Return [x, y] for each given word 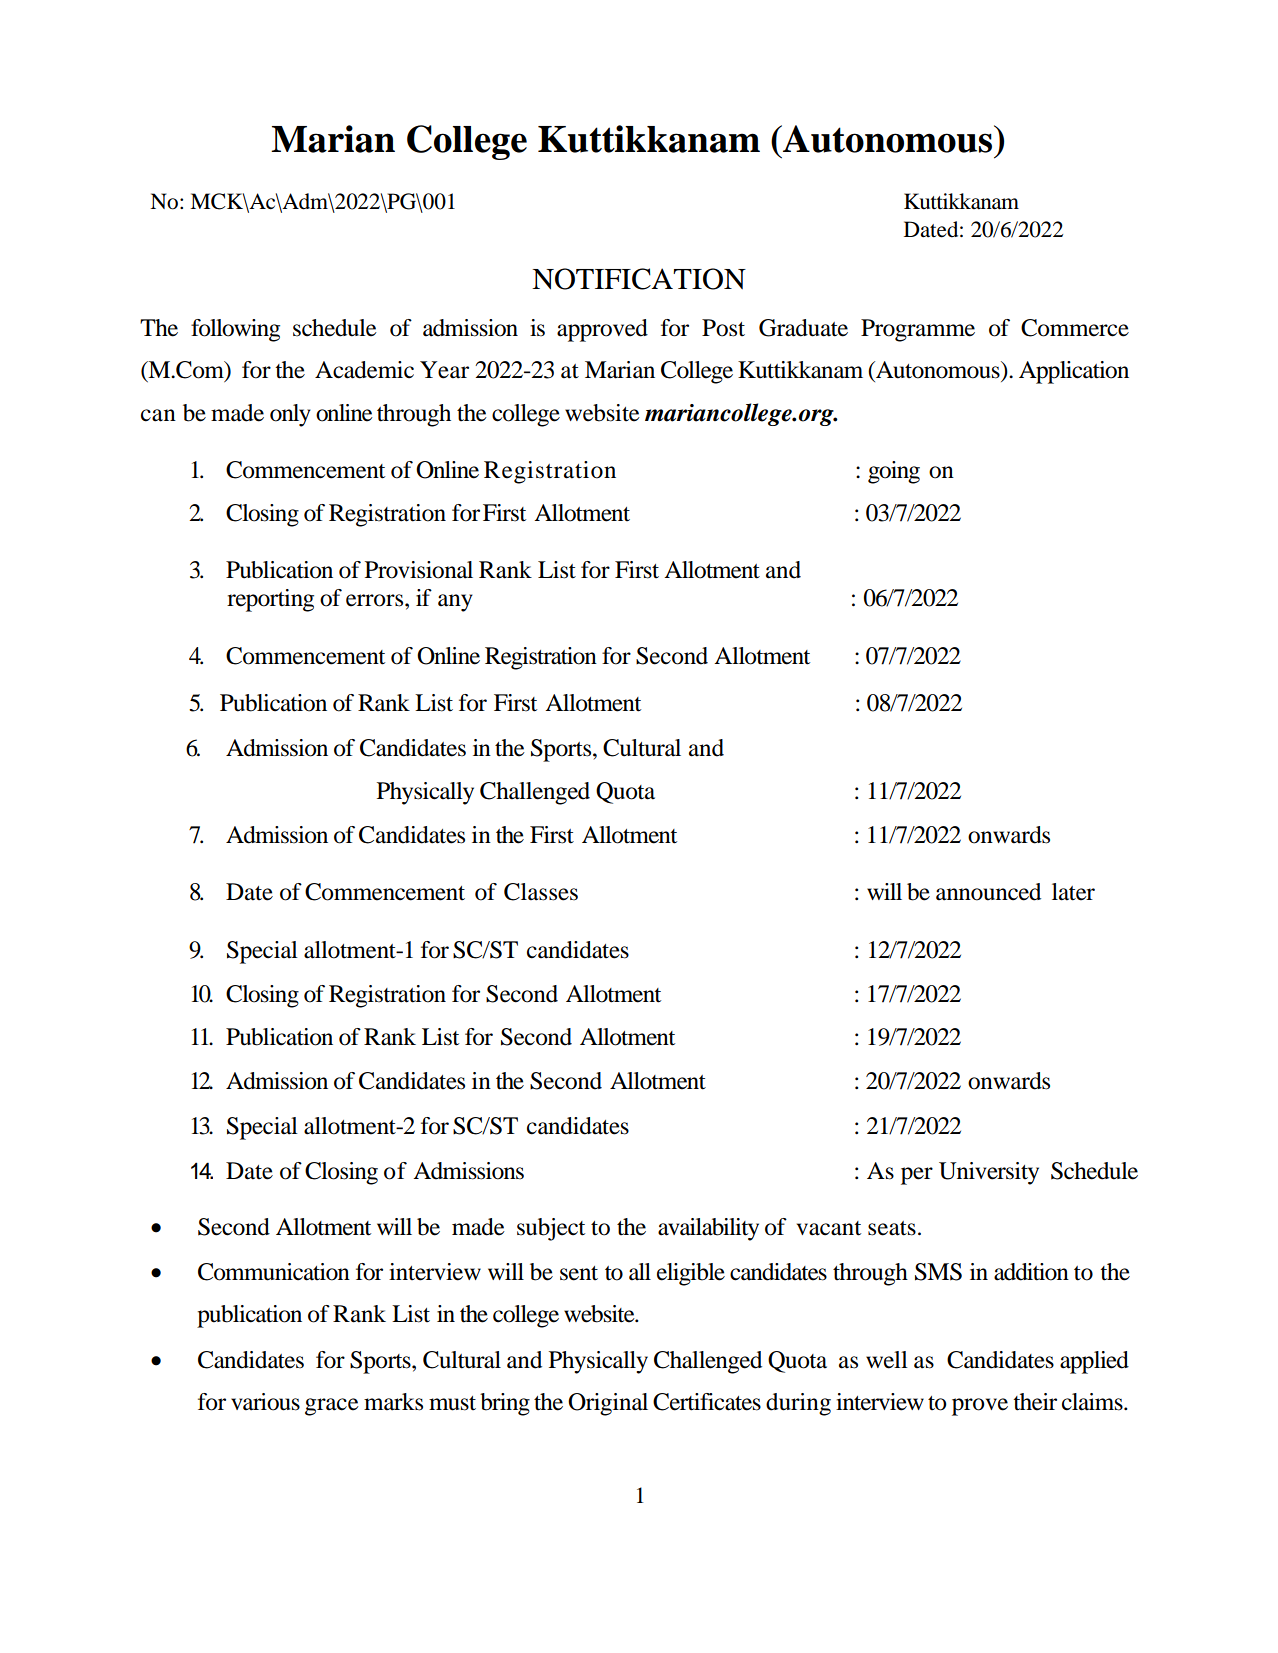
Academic [364, 370]
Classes [541, 892]
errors [376, 600]
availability [708, 1229]
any [455, 603]
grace [332, 1407]
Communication [274, 1272]
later [1073, 892]
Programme [918, 330]
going [894, 472]
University [989, 1173]
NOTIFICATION [639, 279]
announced [988, 892]
